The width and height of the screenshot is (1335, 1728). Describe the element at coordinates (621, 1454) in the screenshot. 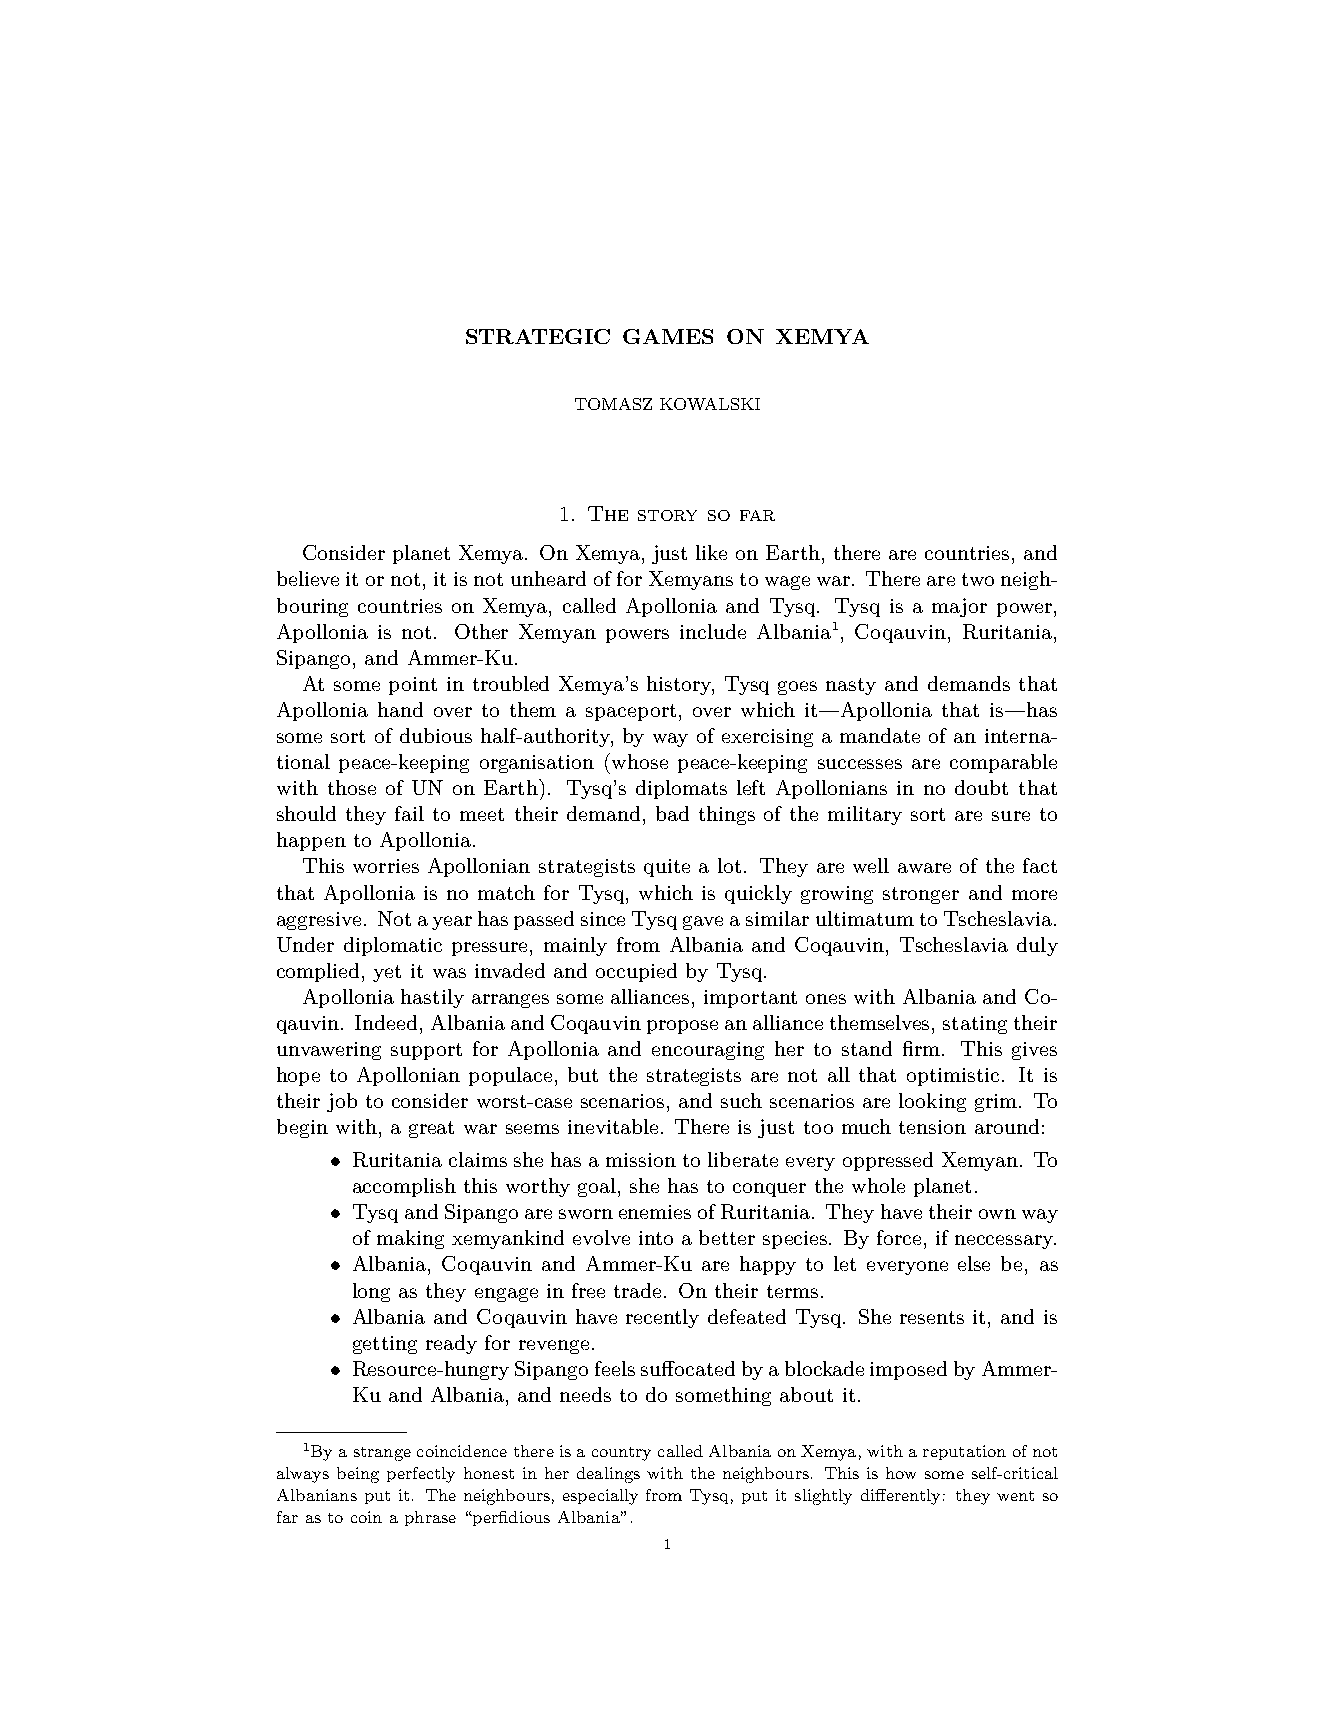

I see `country` at that location.
